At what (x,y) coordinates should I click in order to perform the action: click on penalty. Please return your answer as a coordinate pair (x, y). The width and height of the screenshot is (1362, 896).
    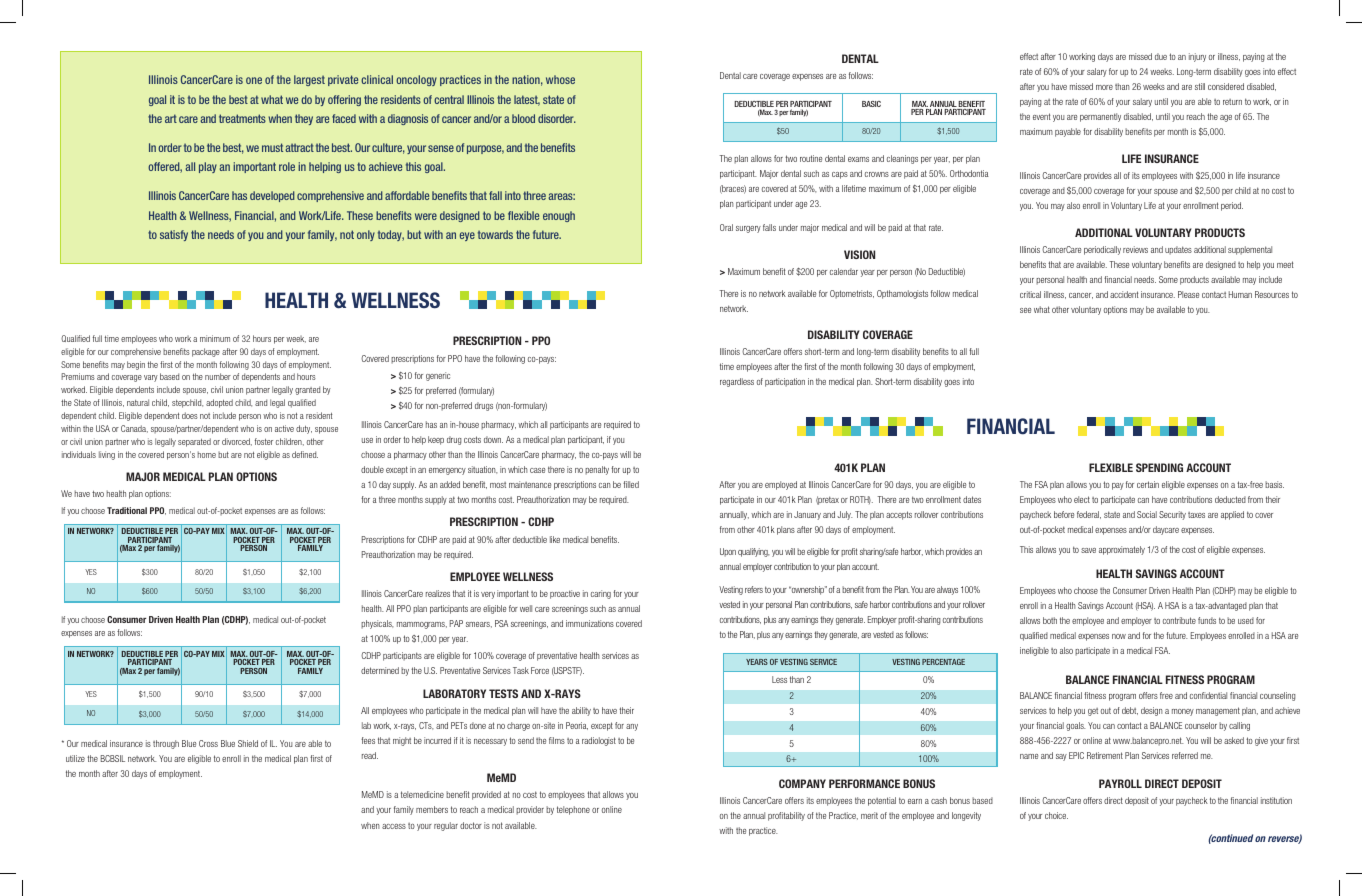
    Looking at the image, I should click on (597, 470).
